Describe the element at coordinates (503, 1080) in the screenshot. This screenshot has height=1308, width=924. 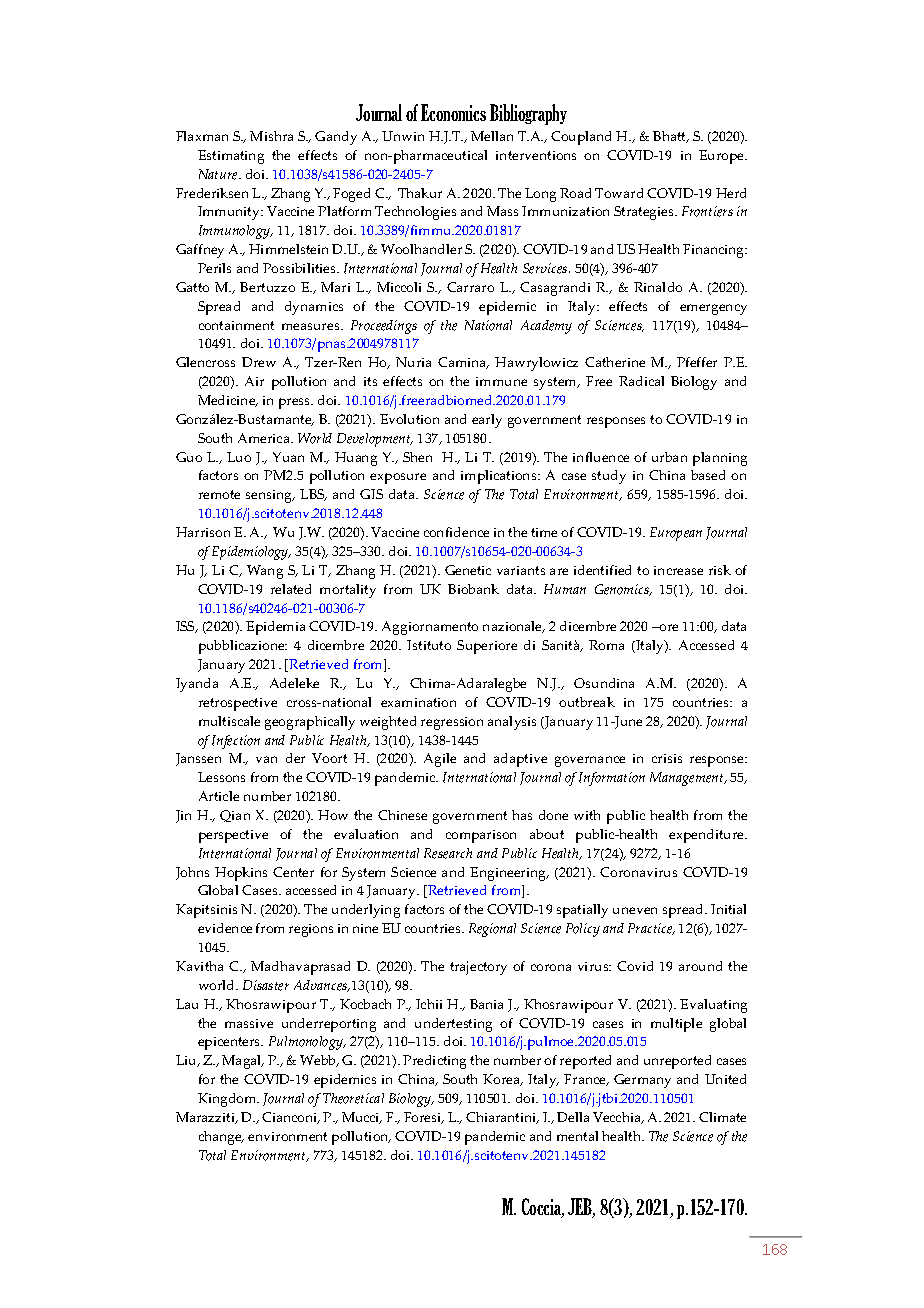
I see `Korea` at that location.
